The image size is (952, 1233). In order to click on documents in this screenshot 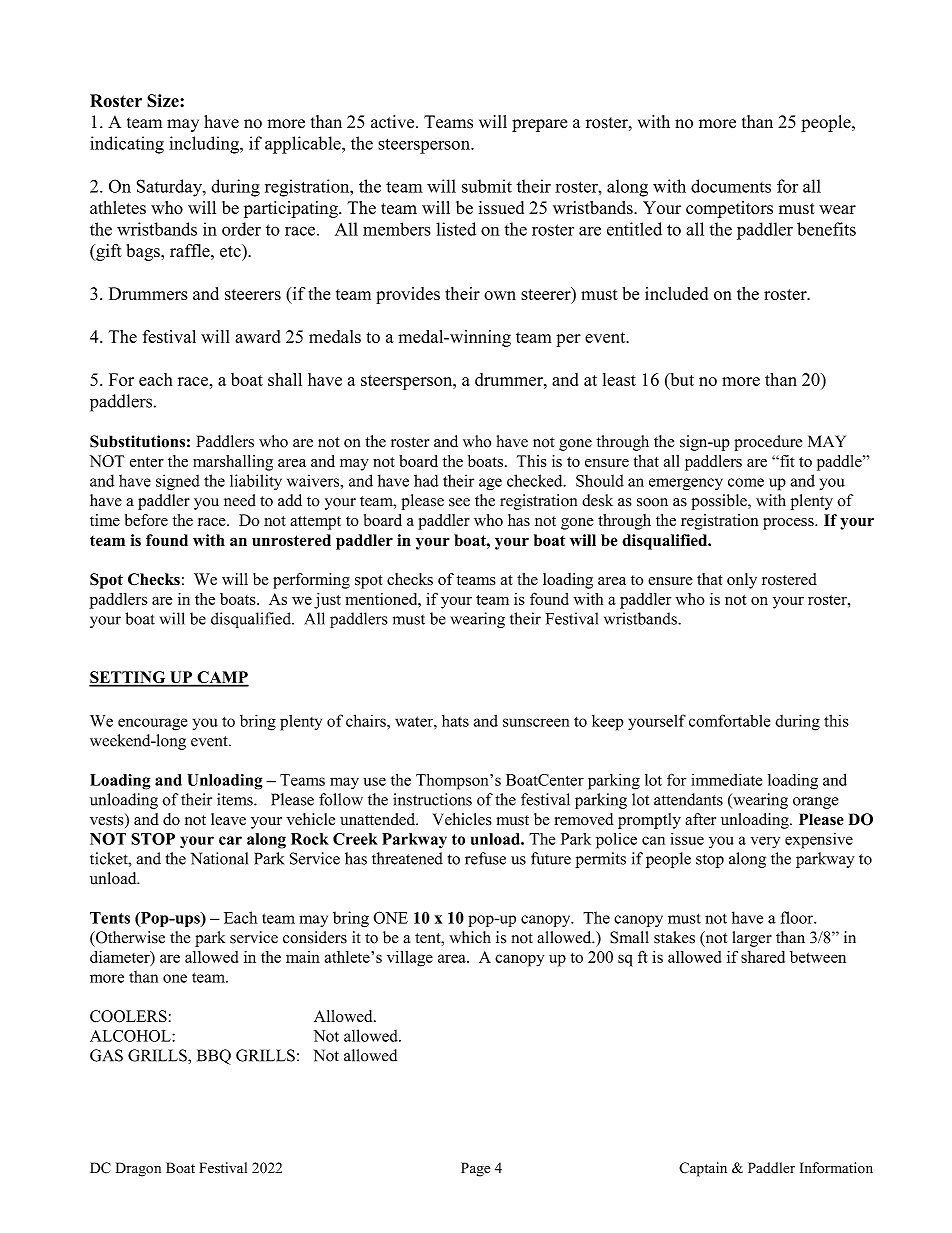, I will do `click(731, 186)`.
